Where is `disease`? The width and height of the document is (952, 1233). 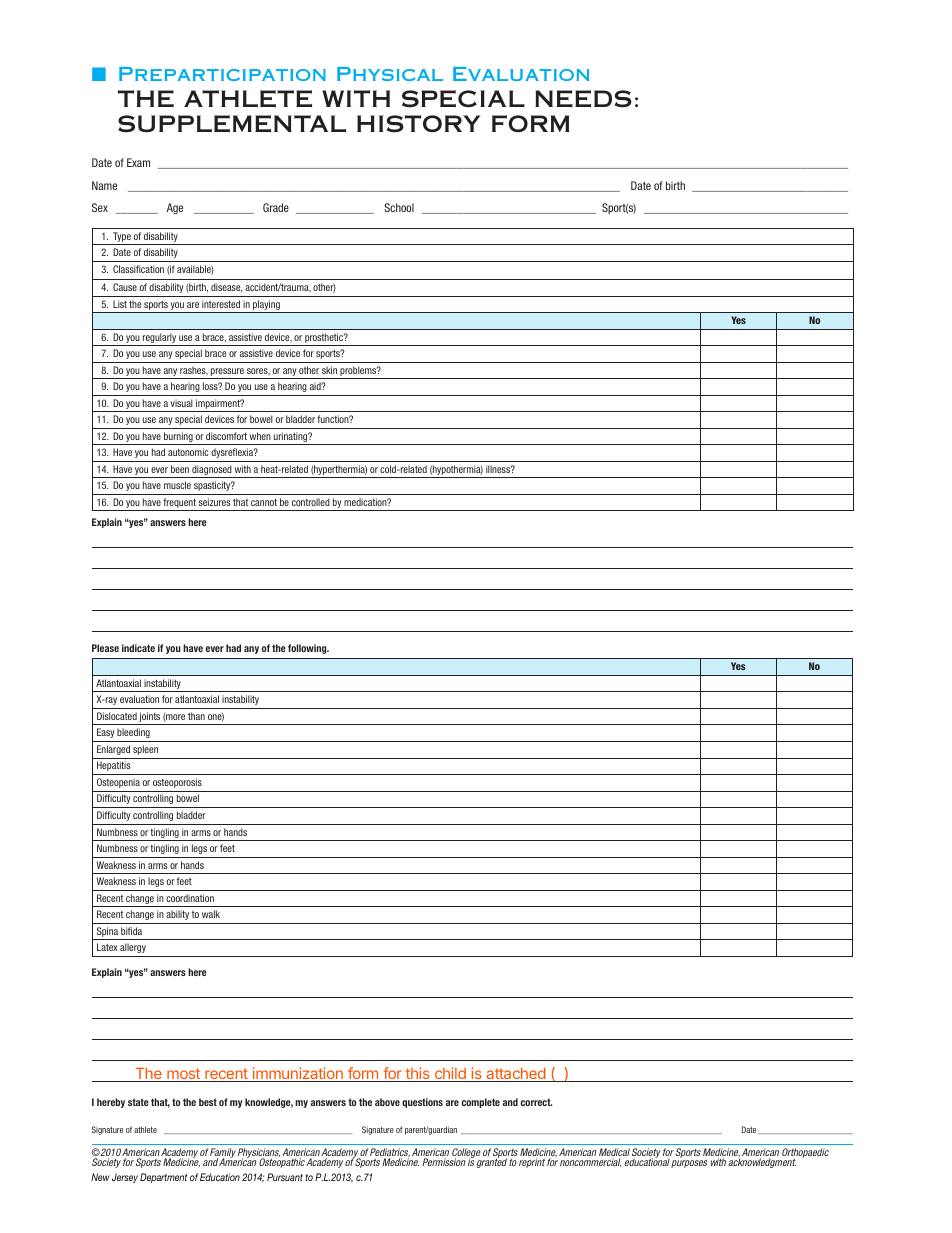
disease is located at coordinates (227, 288).
